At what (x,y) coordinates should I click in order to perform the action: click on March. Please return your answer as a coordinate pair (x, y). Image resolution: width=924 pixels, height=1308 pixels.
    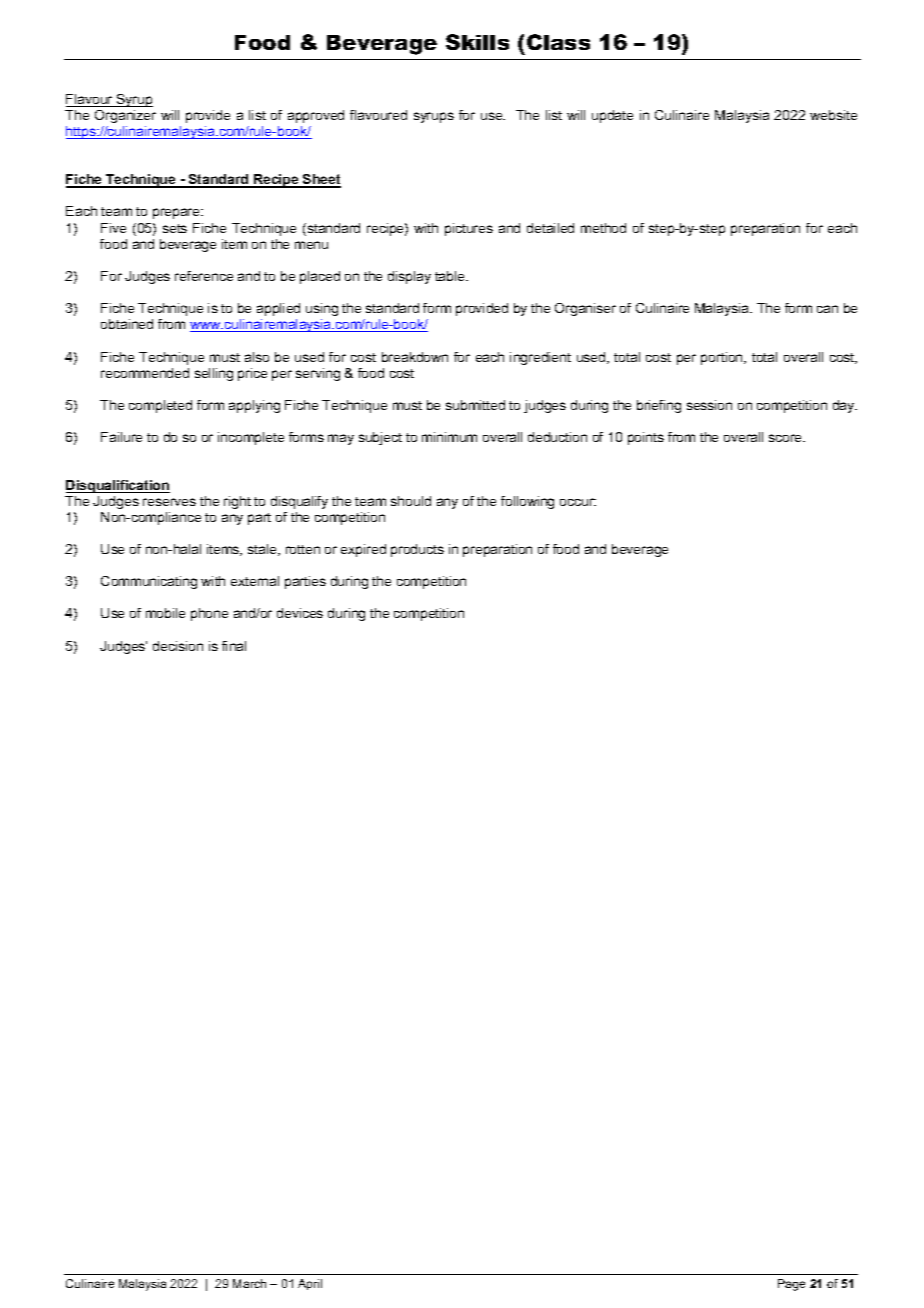
    Looking at the image, I should click on (249, 1283).
